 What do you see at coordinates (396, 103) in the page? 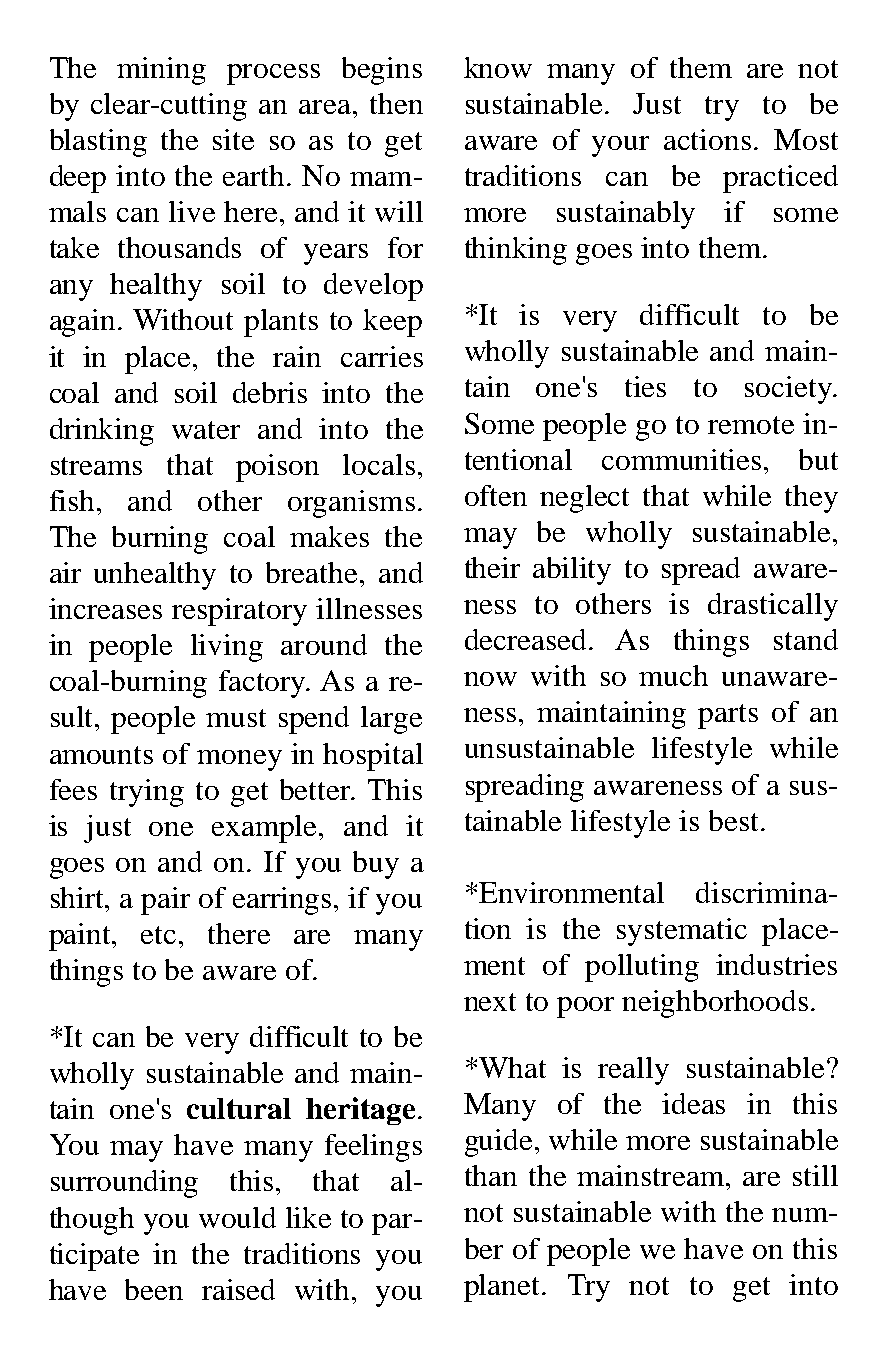
I see `then` at bounding box center [396, 103].
